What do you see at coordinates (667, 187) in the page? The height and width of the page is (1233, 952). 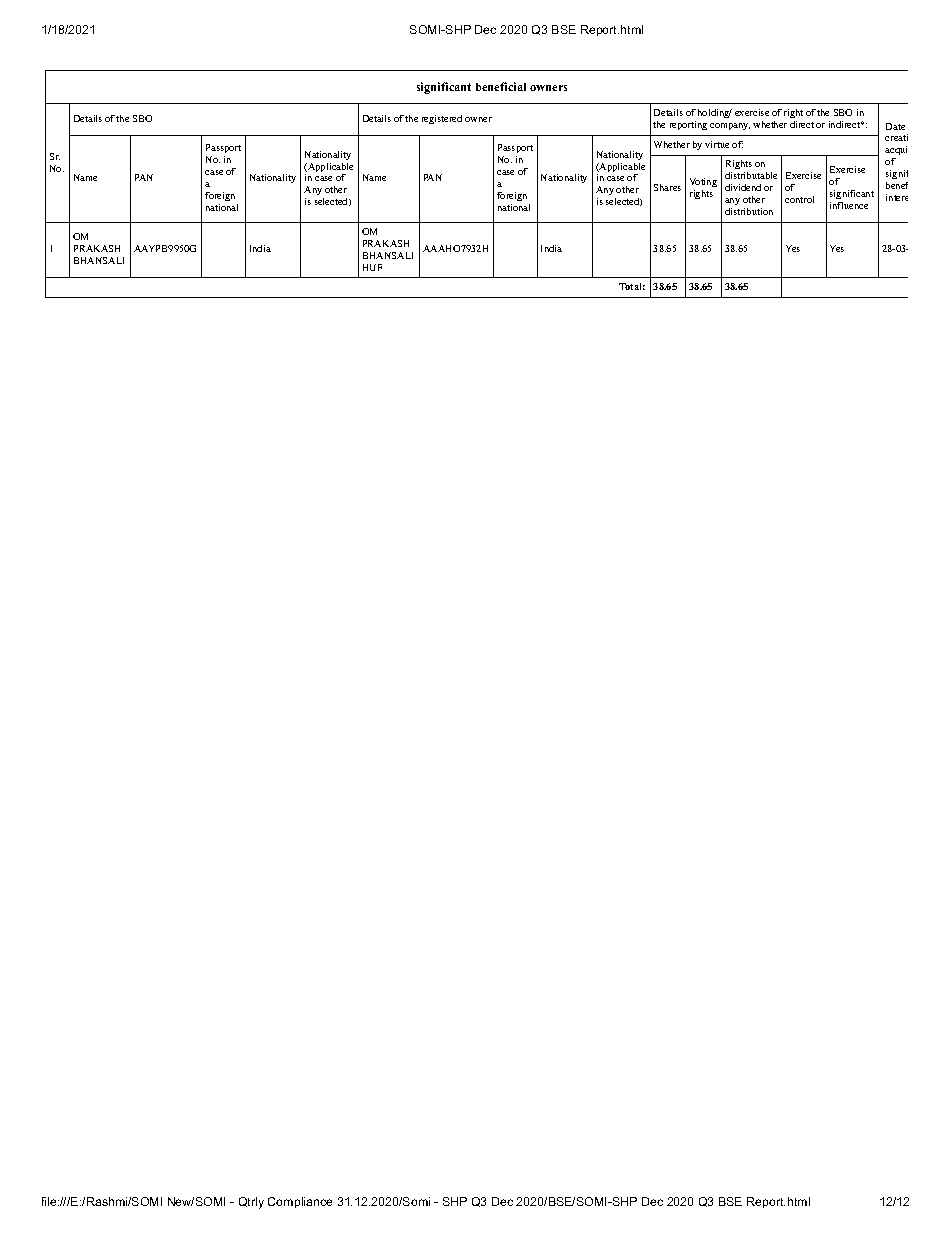 I see `Shares` at bounding box center [667, 187].
